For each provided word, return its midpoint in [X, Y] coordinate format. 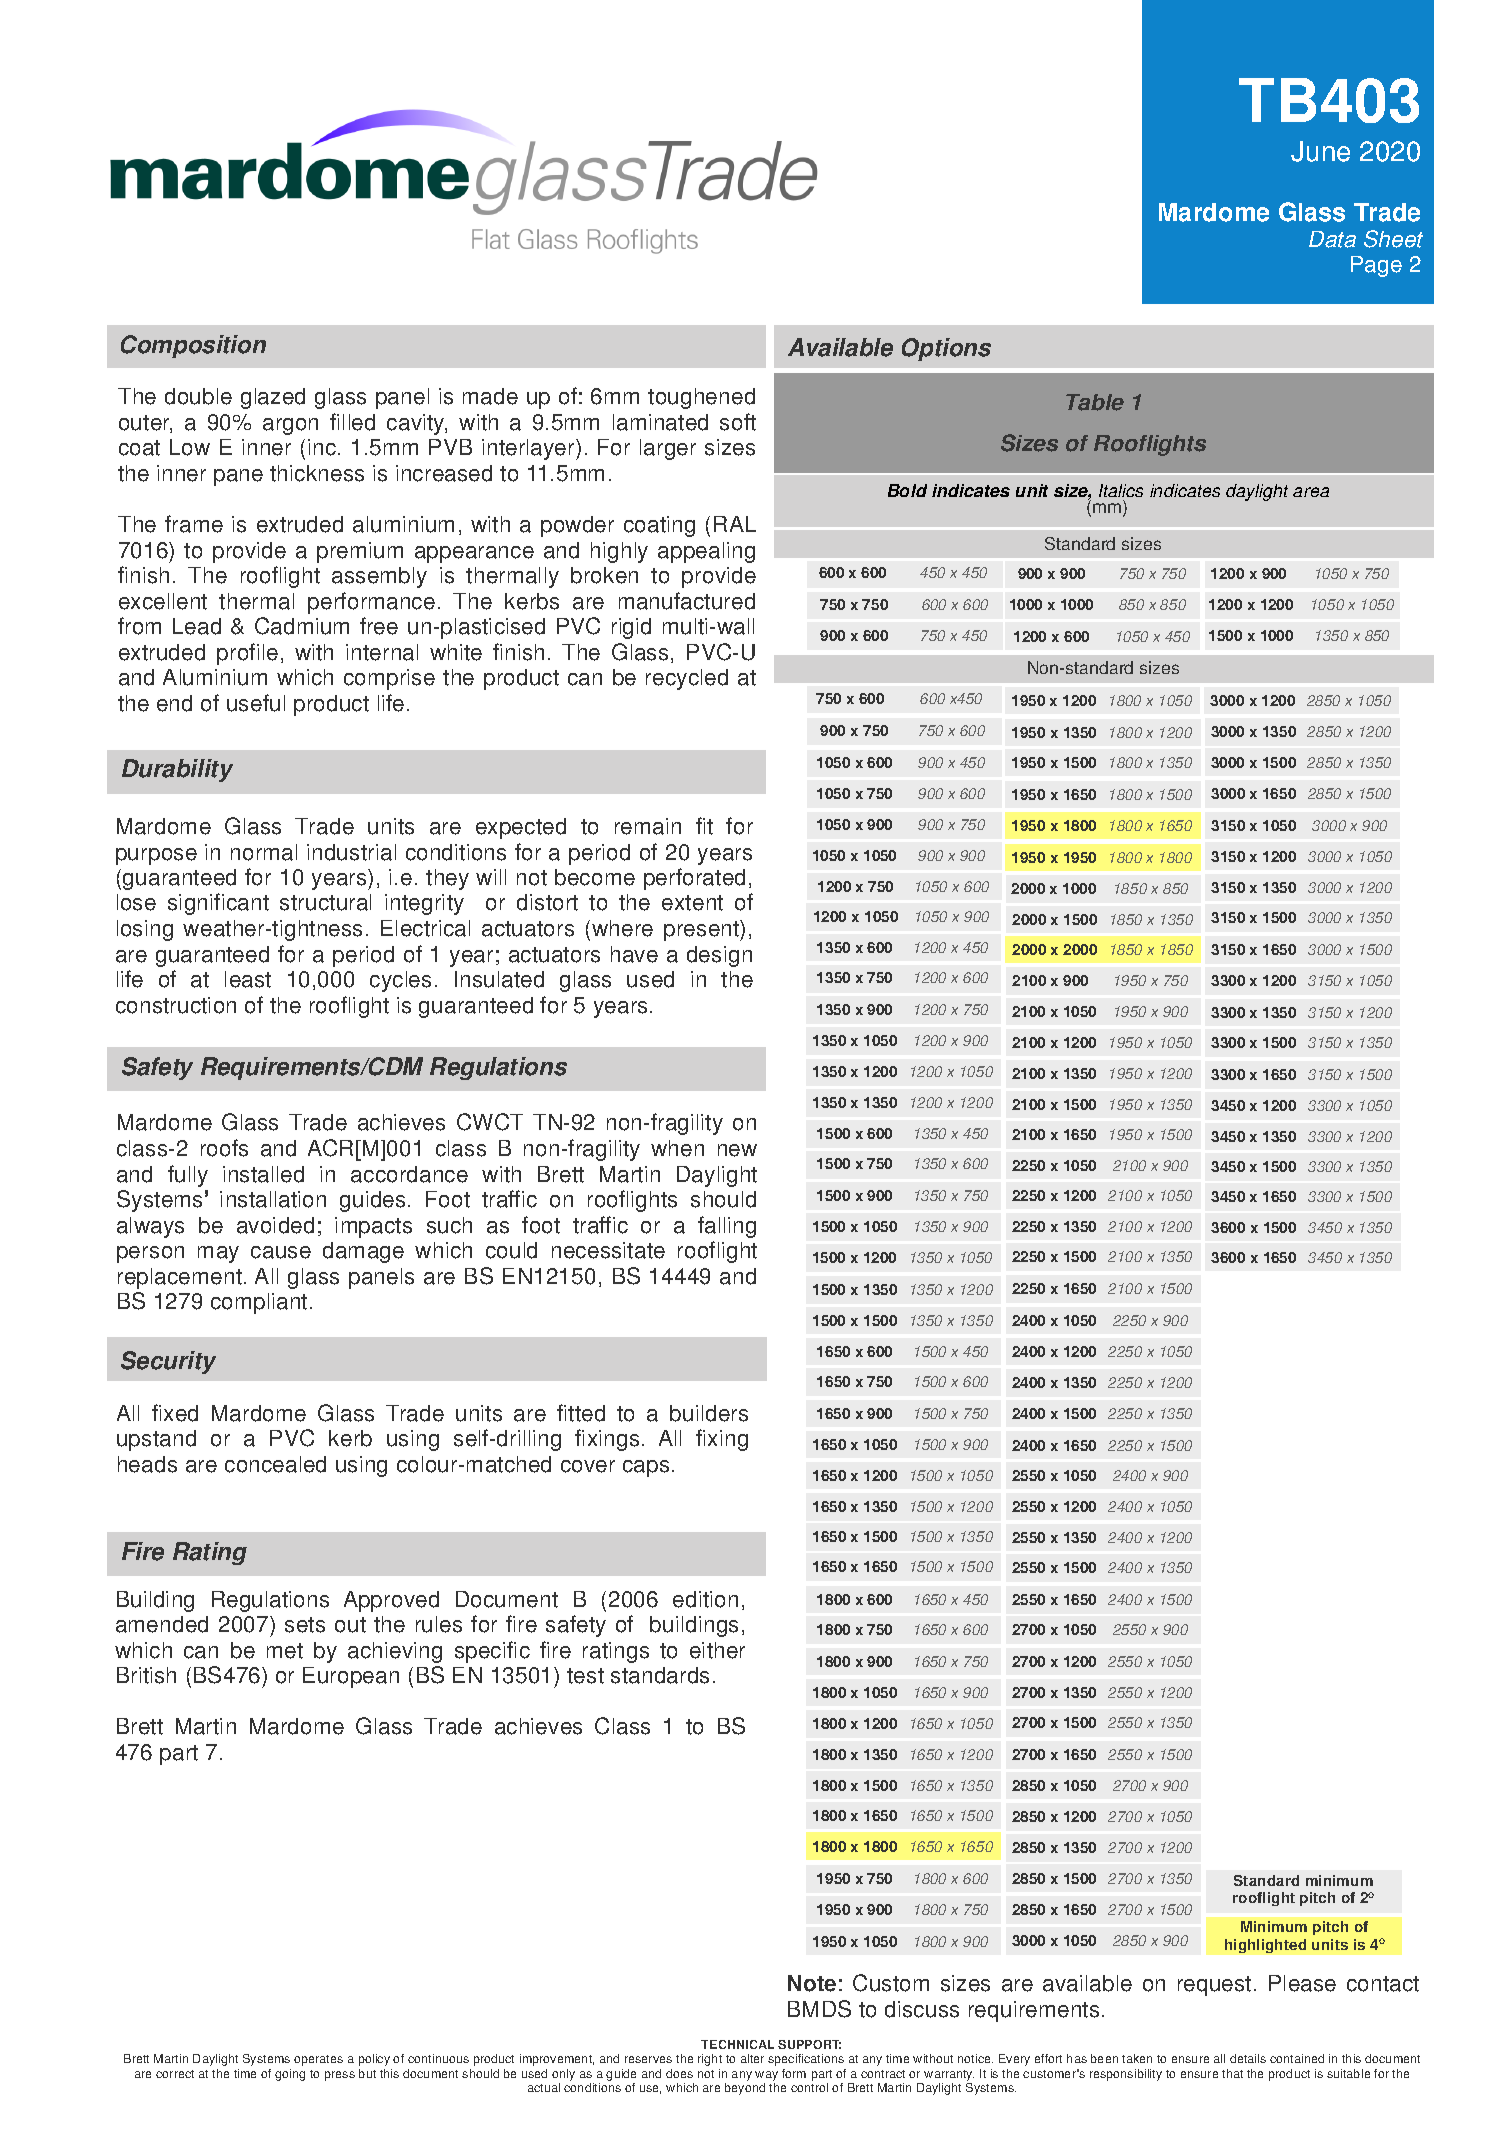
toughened [701, 398]
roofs [224, 1148]
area [1311, 492]
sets [305, 1625]
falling [727, 1227]
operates [318, 2060]
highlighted [1265, 1946]
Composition [193, 346]
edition [705, 1599]
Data [1332, 239]
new [737, 1150]
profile [247, 654]
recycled [687, 679]
